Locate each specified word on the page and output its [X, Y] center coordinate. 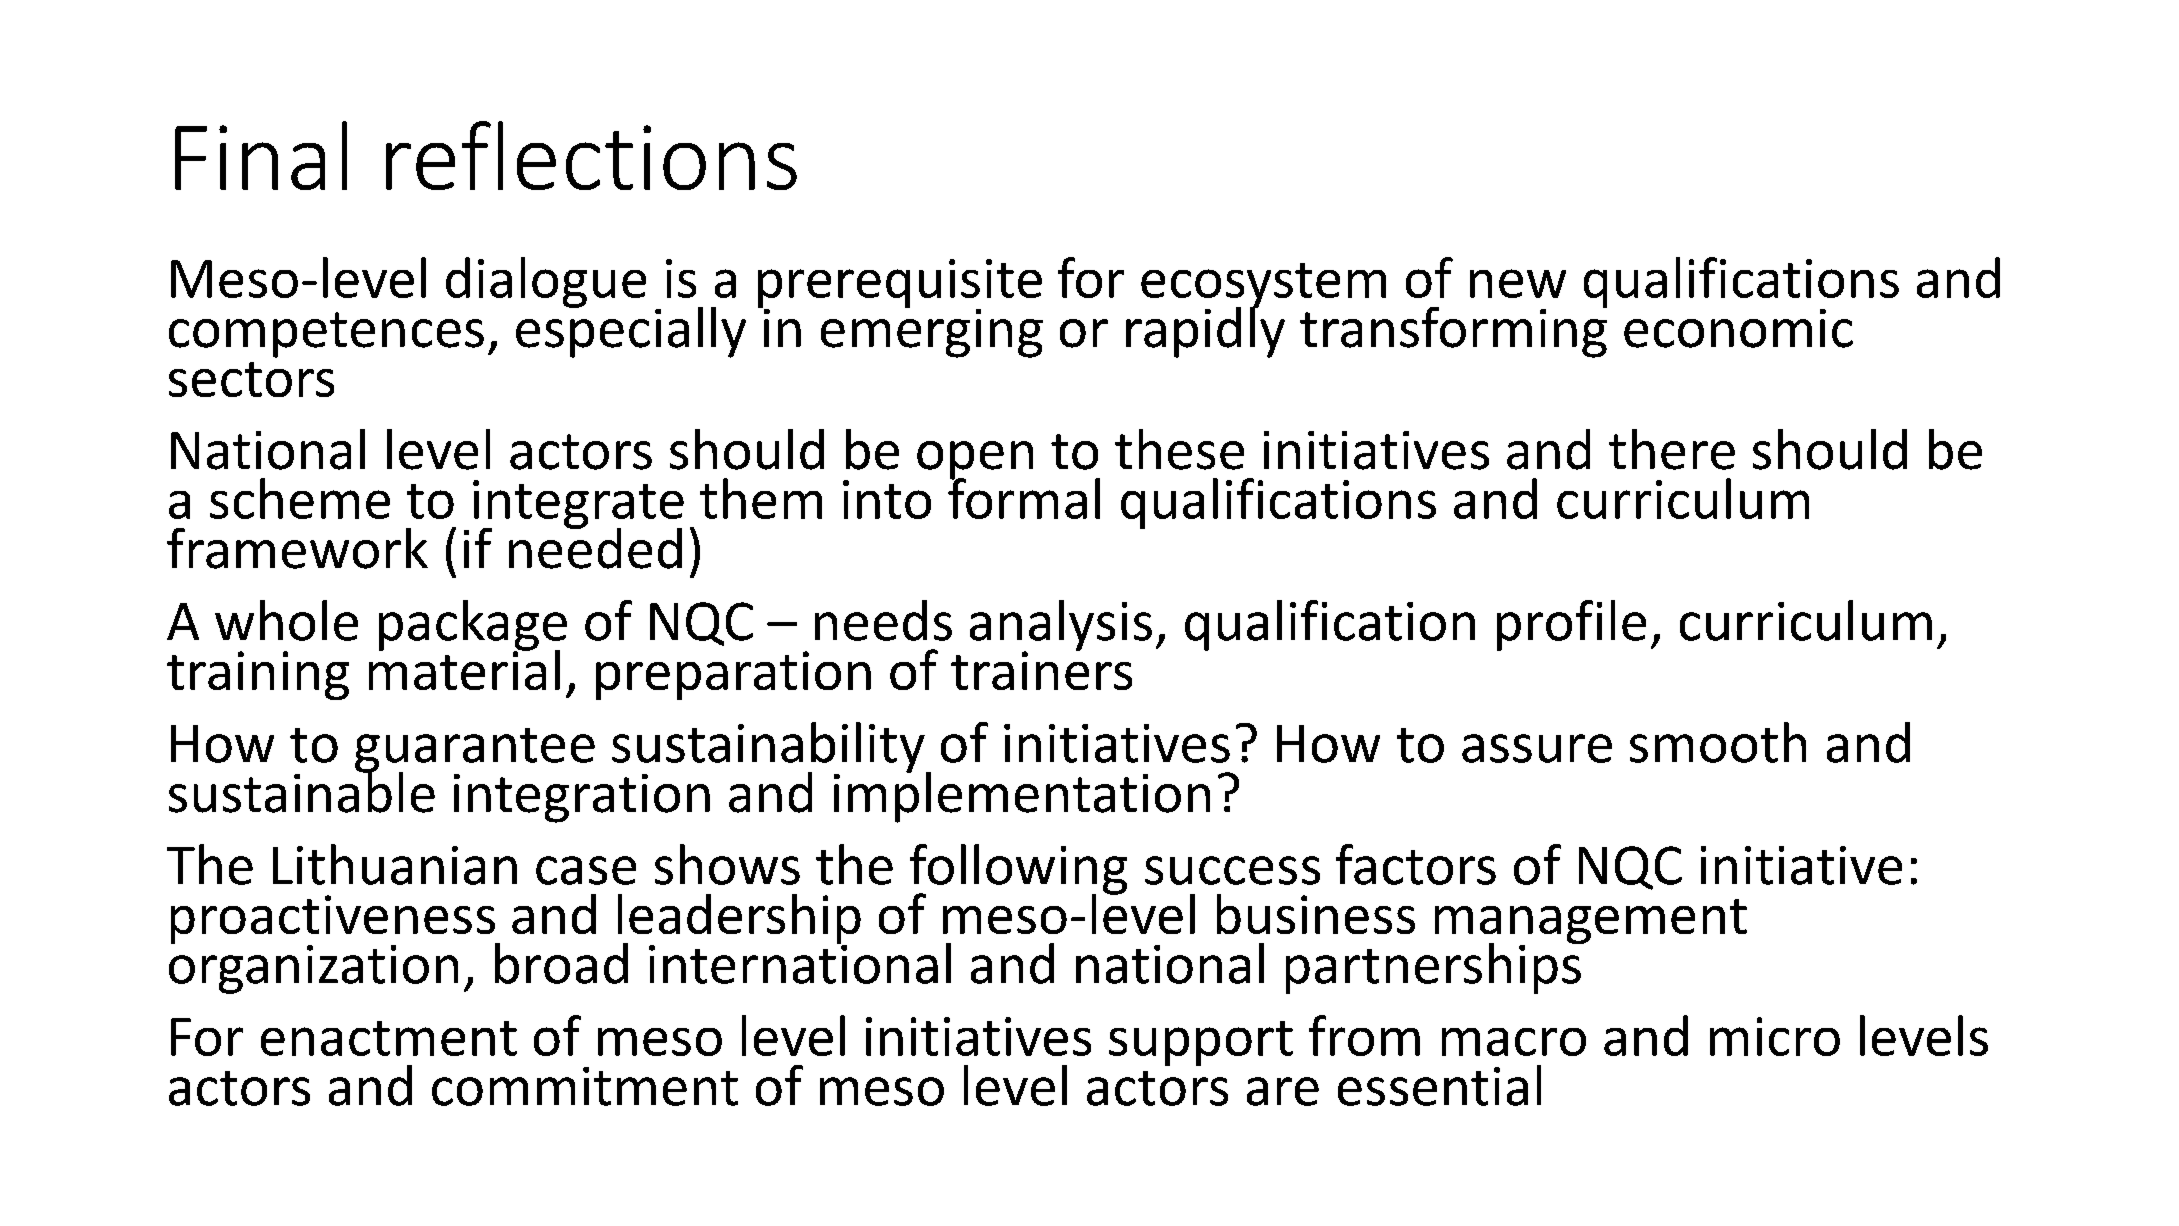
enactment [389, 1038]
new [1518, 283]
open [975, 461]
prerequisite [900, 284]
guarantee [475, 751]
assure [1537, 748]
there [1672, 449]
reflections [591, 155]
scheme [300, 498]
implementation [1022, 796]
